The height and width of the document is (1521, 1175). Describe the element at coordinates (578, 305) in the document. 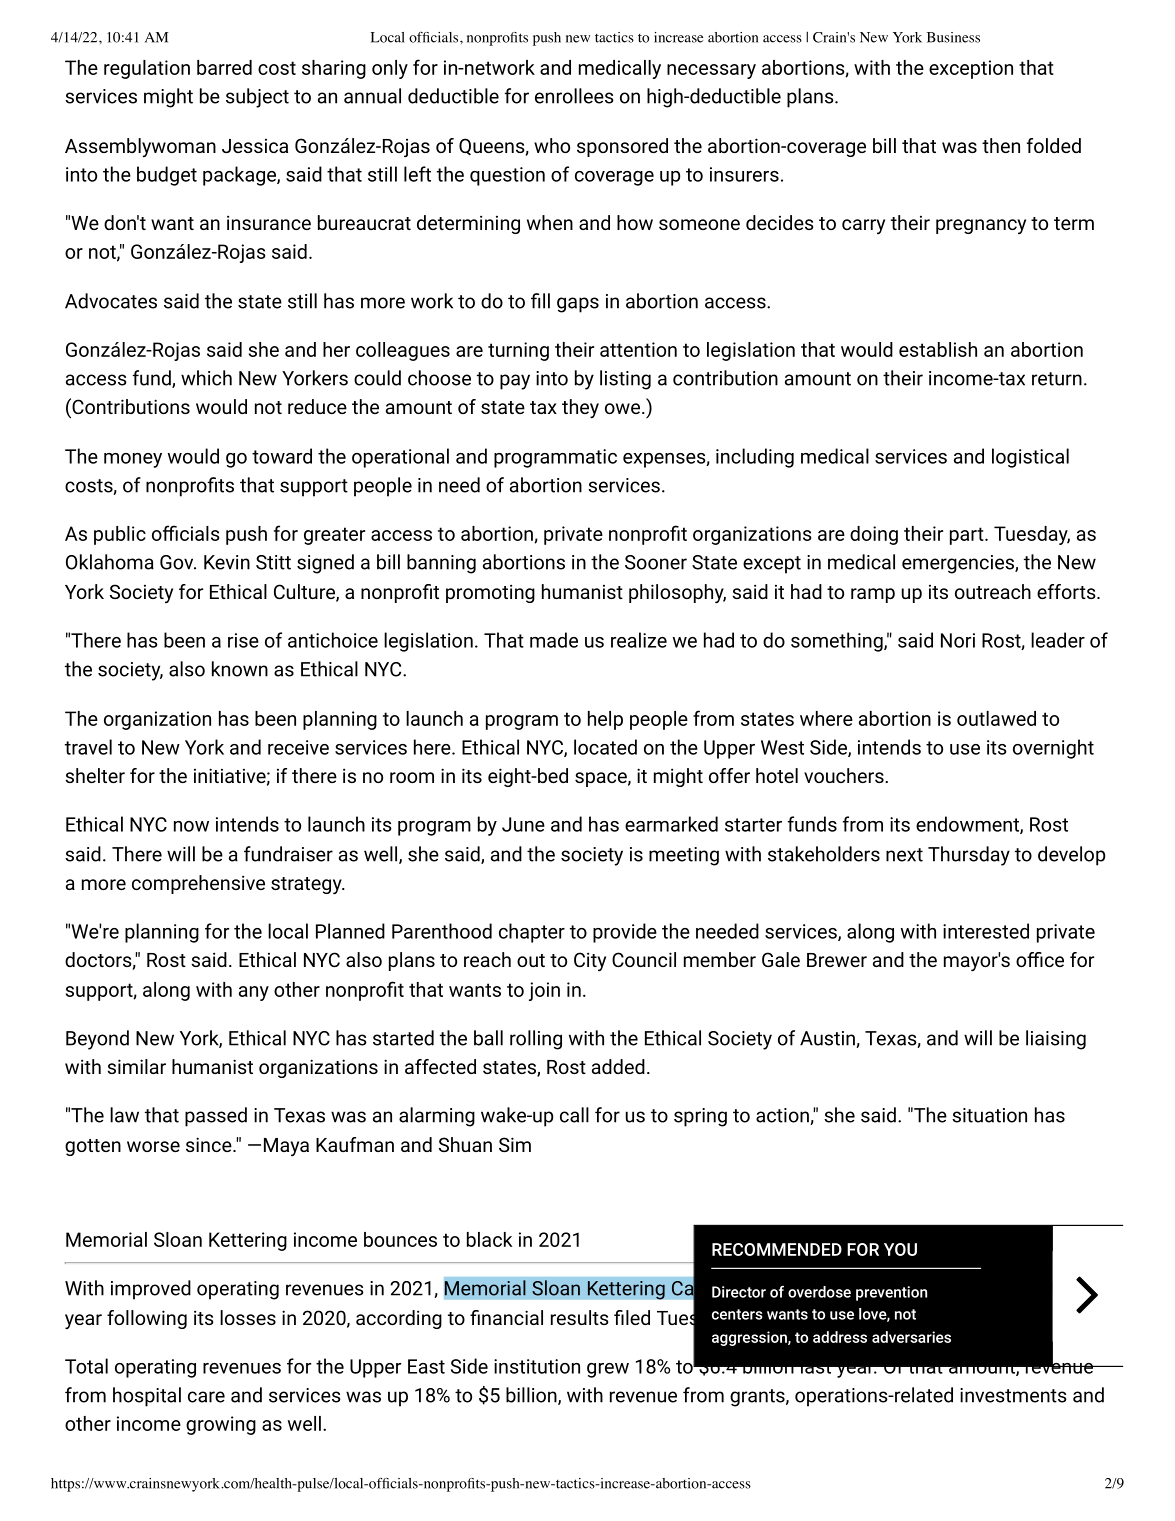

I see `gaps` at that location.
